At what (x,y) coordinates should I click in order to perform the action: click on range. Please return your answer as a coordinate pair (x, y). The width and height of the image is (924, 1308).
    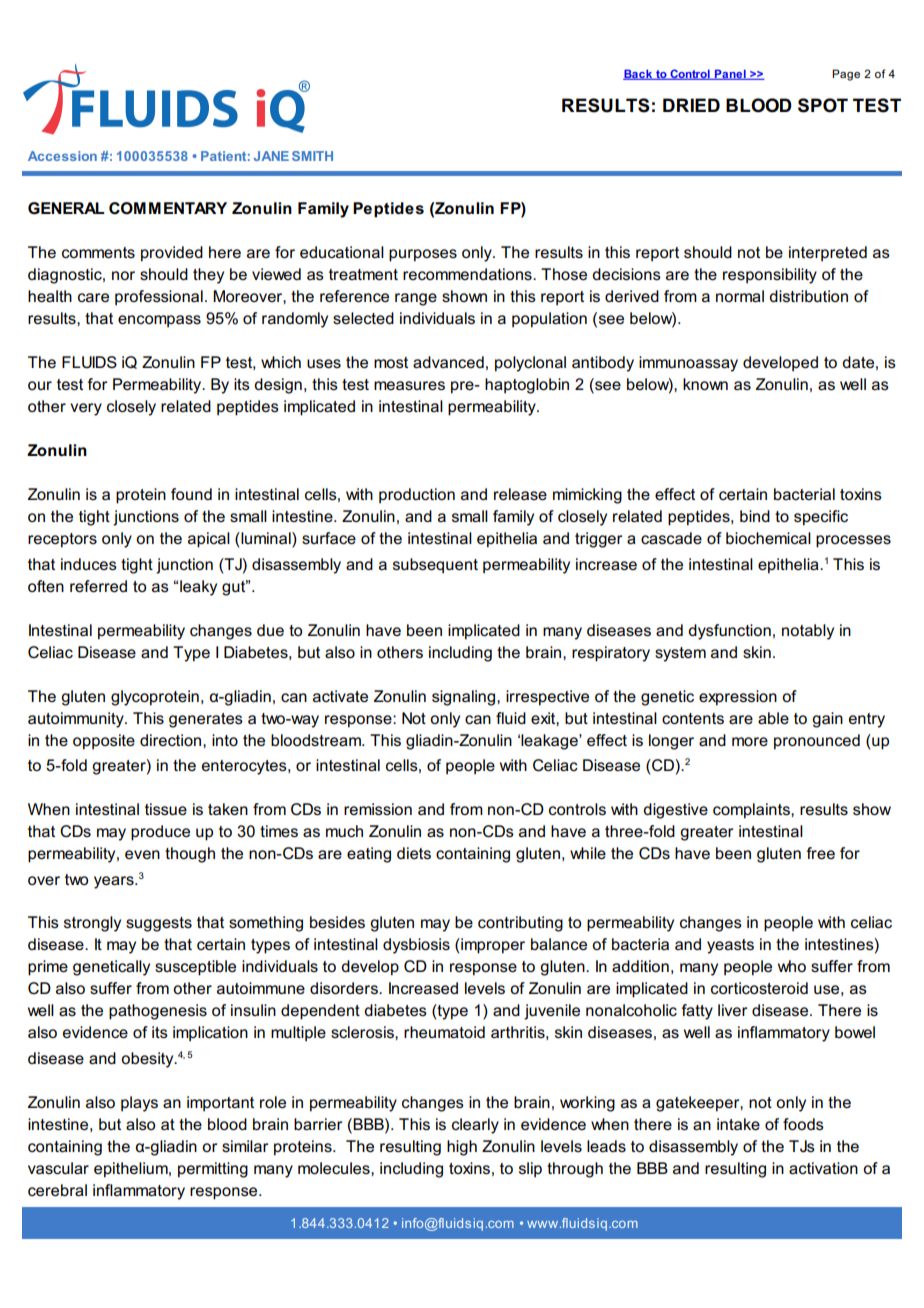
    Looking at the image, I should click on (416, 299).
